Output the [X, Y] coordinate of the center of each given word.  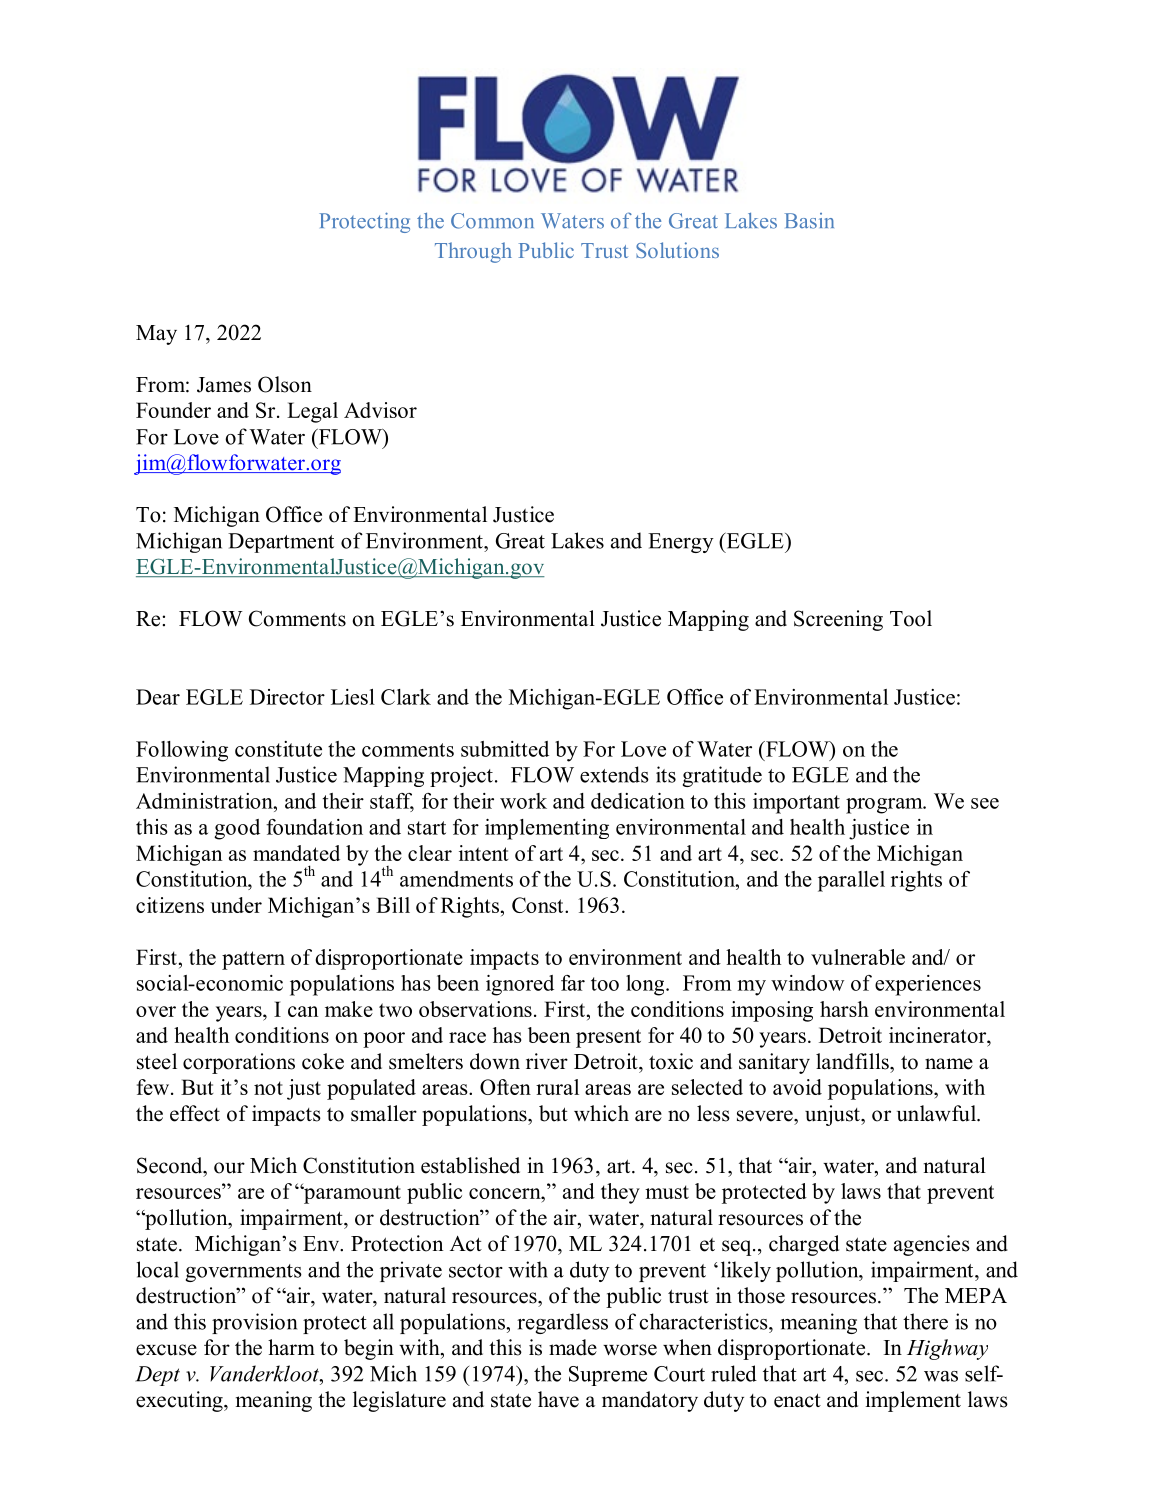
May [156, 335]
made [573, 1347]
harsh [844, 1009]
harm [291, 1347]
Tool [911, 618]
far [573, 983]
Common [492, 221]
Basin [809, 221]
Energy [681, 543]
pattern [253, 960]
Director [287, 697]
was [941, 1376]
